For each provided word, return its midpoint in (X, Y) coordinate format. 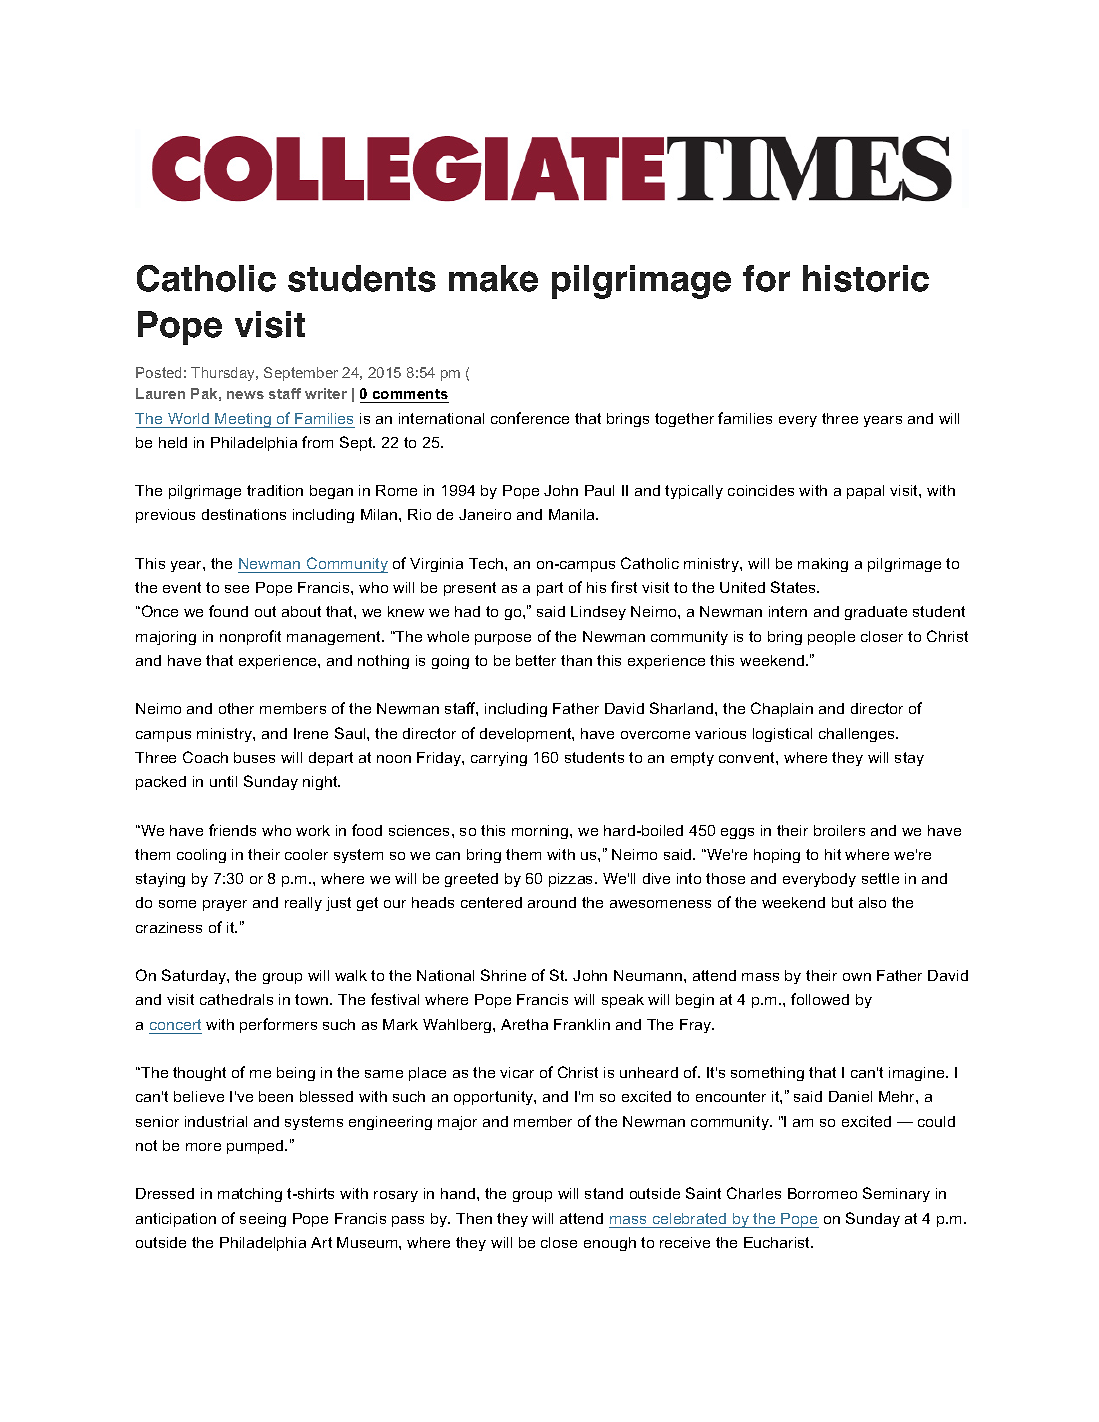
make (493, 278)
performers (278, 1025)
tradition (275, 490)
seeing (263, 1220)
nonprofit (250, 637)
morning (541, 832)
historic (866, 278)
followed (820, 999)
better (536, 660)
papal (865, 492)
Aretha (524, 1024)
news (245, 395)
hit (833, 854)
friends (232, 830)
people (831, 638)
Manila (573, 514)
